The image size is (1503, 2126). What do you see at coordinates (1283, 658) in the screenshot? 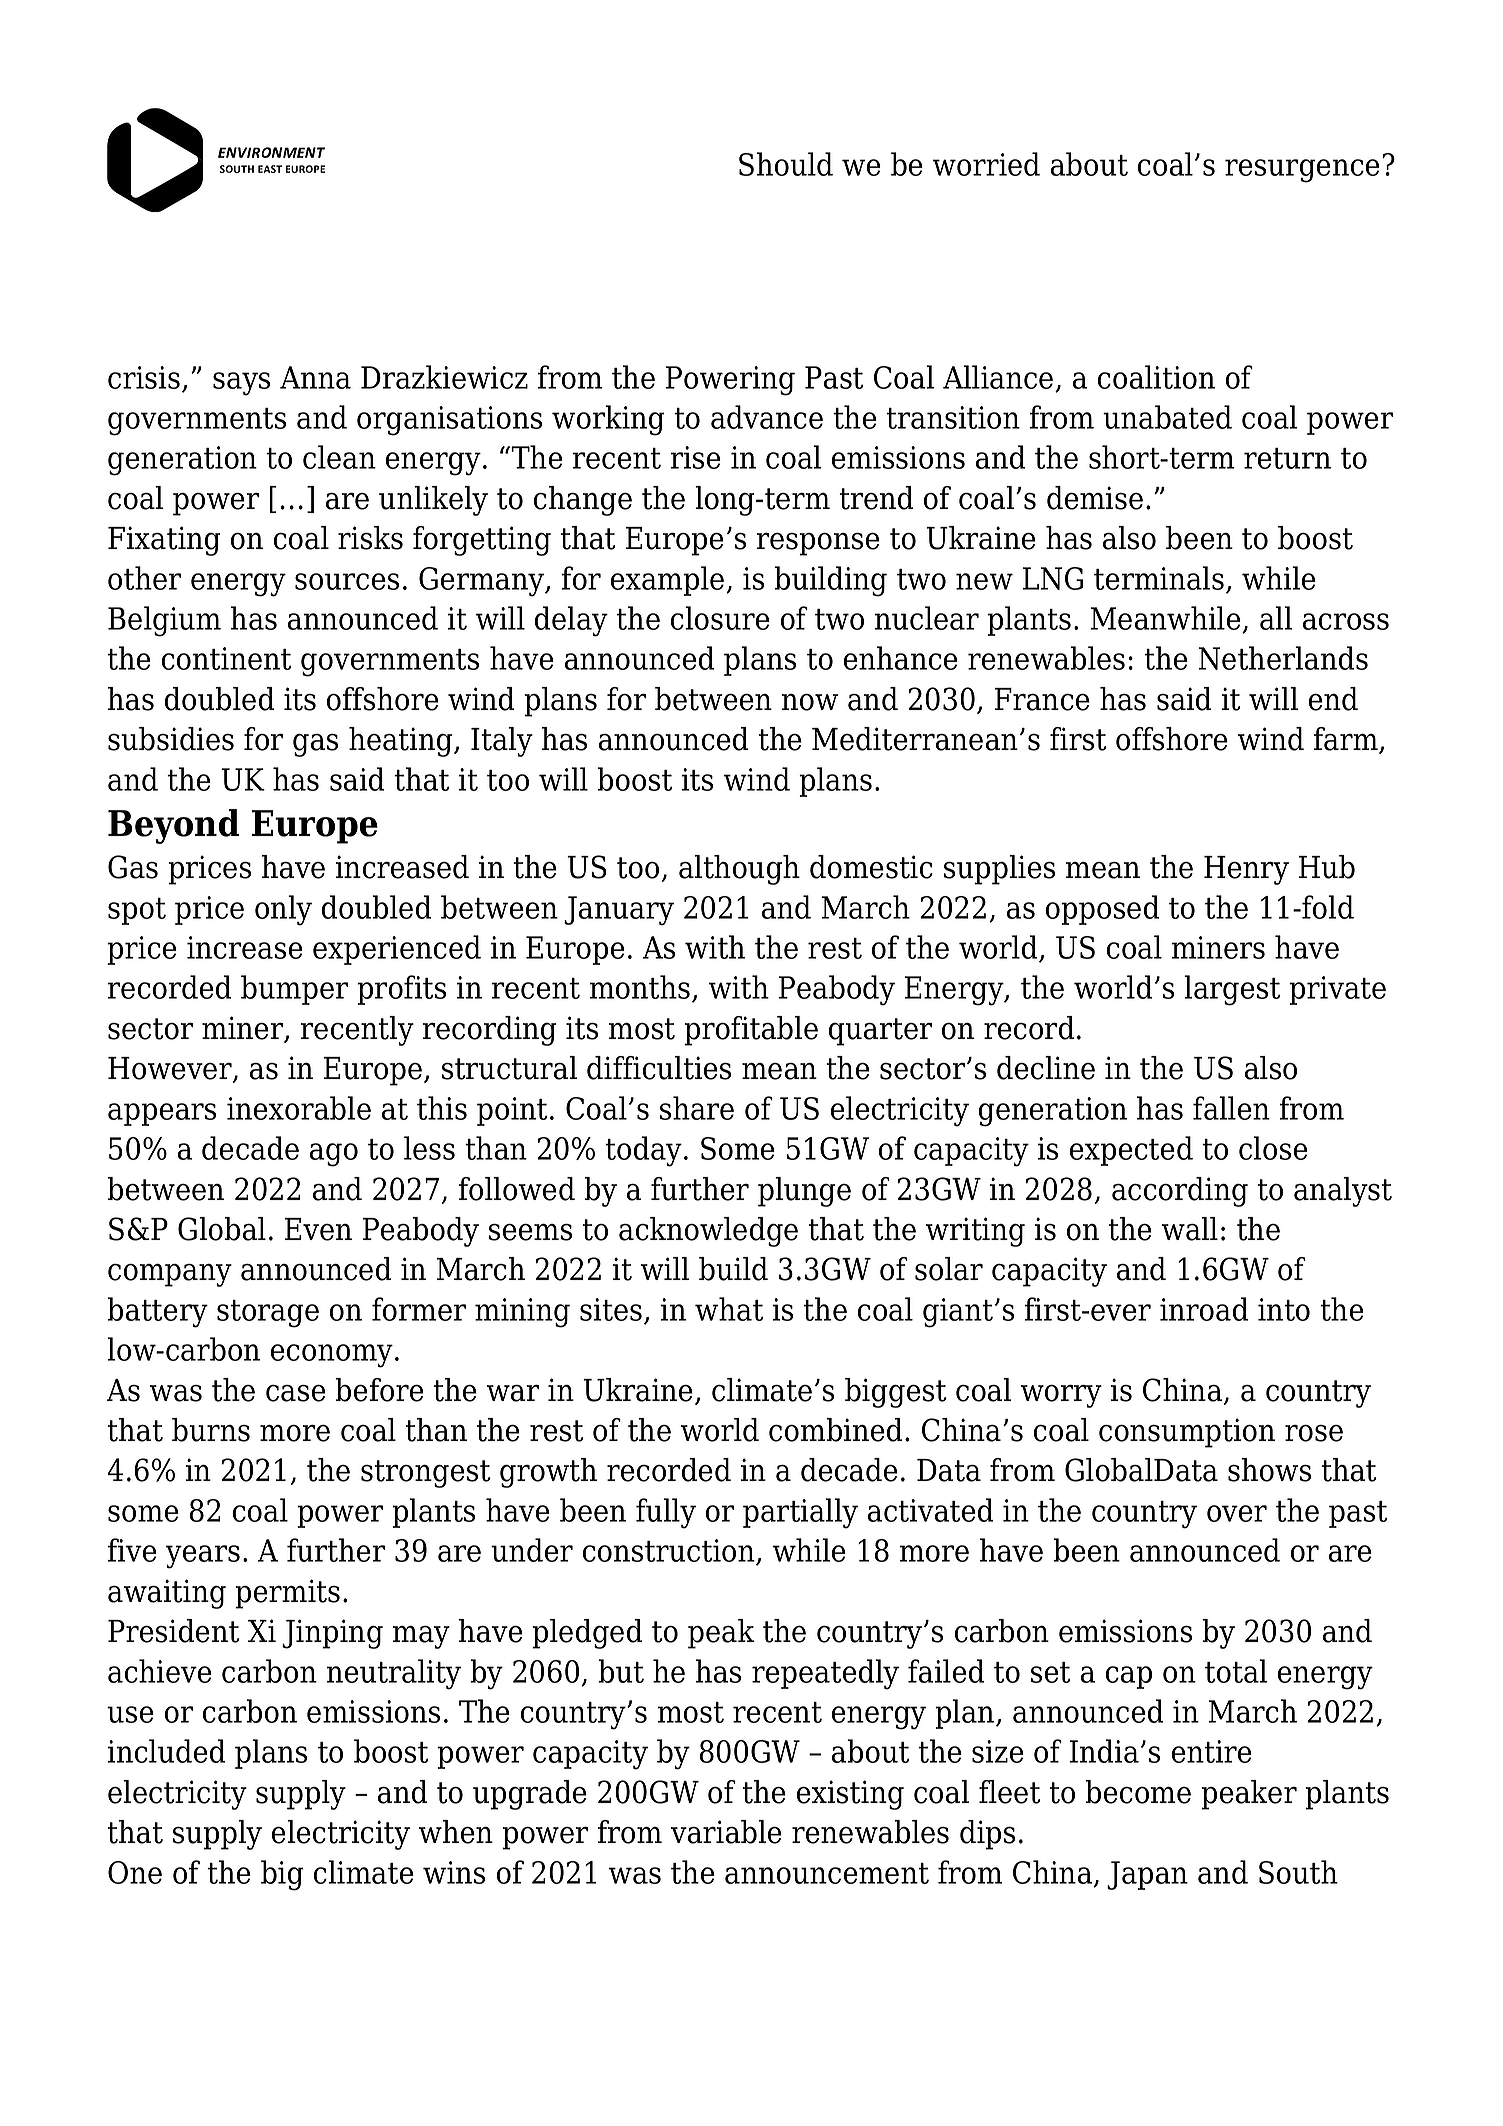
I see `Netherlands` at bounding box center [1283, 658].
